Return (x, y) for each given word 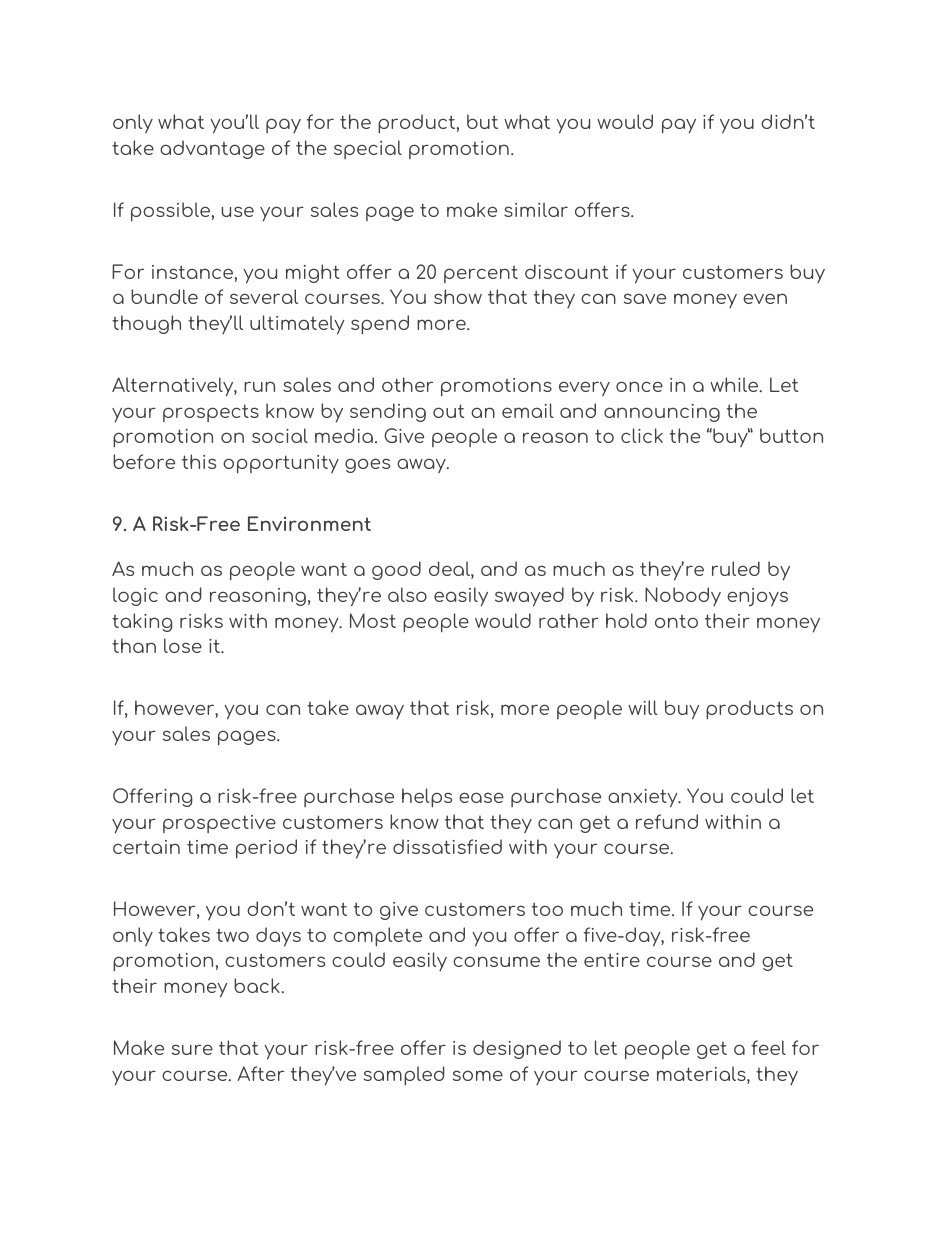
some (478, 1075)
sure (192, 1049)
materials (702, 1075)
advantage (212, 149)
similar (536, 209)
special (368, 149)
